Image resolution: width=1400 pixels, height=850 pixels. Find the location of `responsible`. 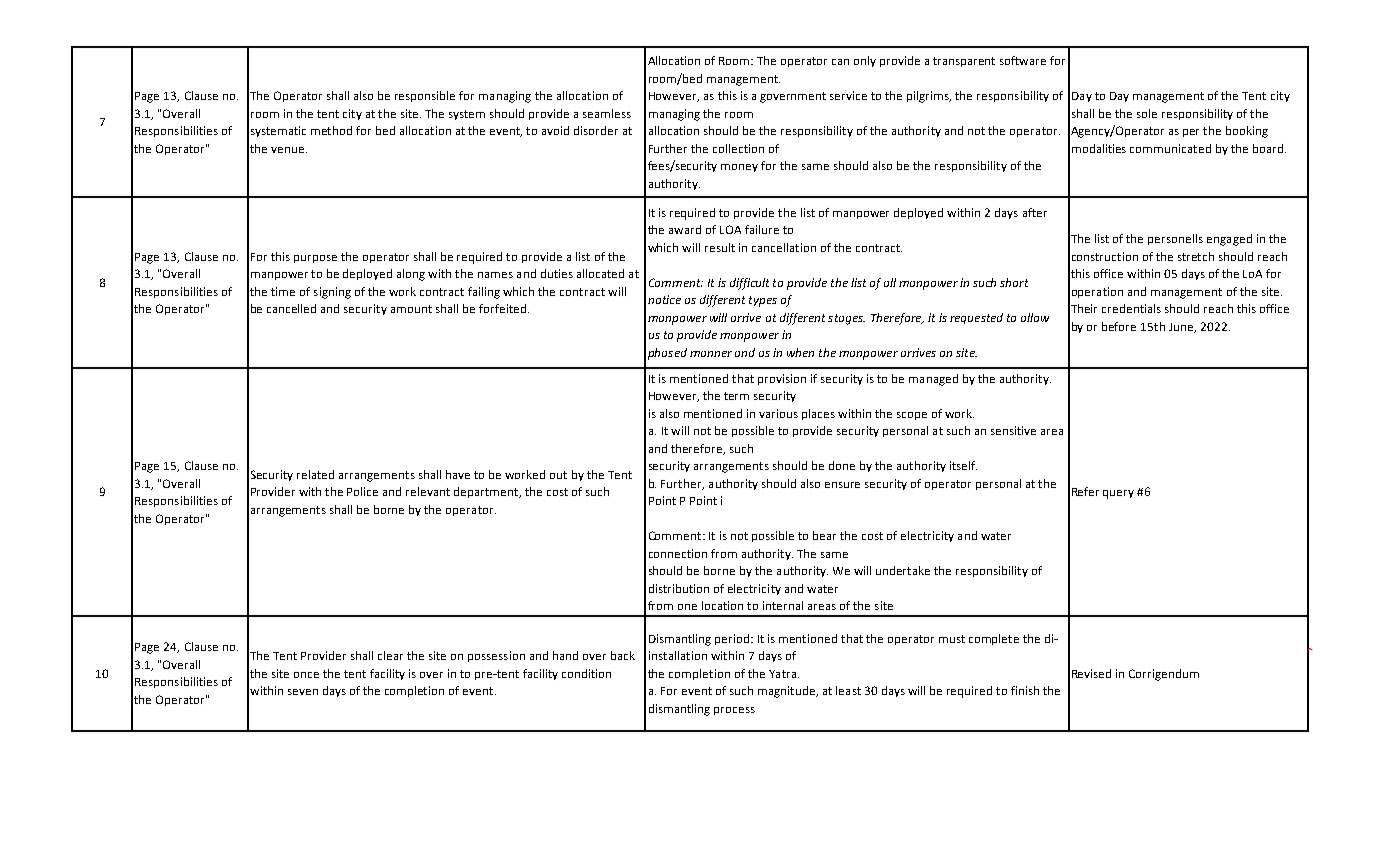

responsible is located at coordinates (425, 96).
